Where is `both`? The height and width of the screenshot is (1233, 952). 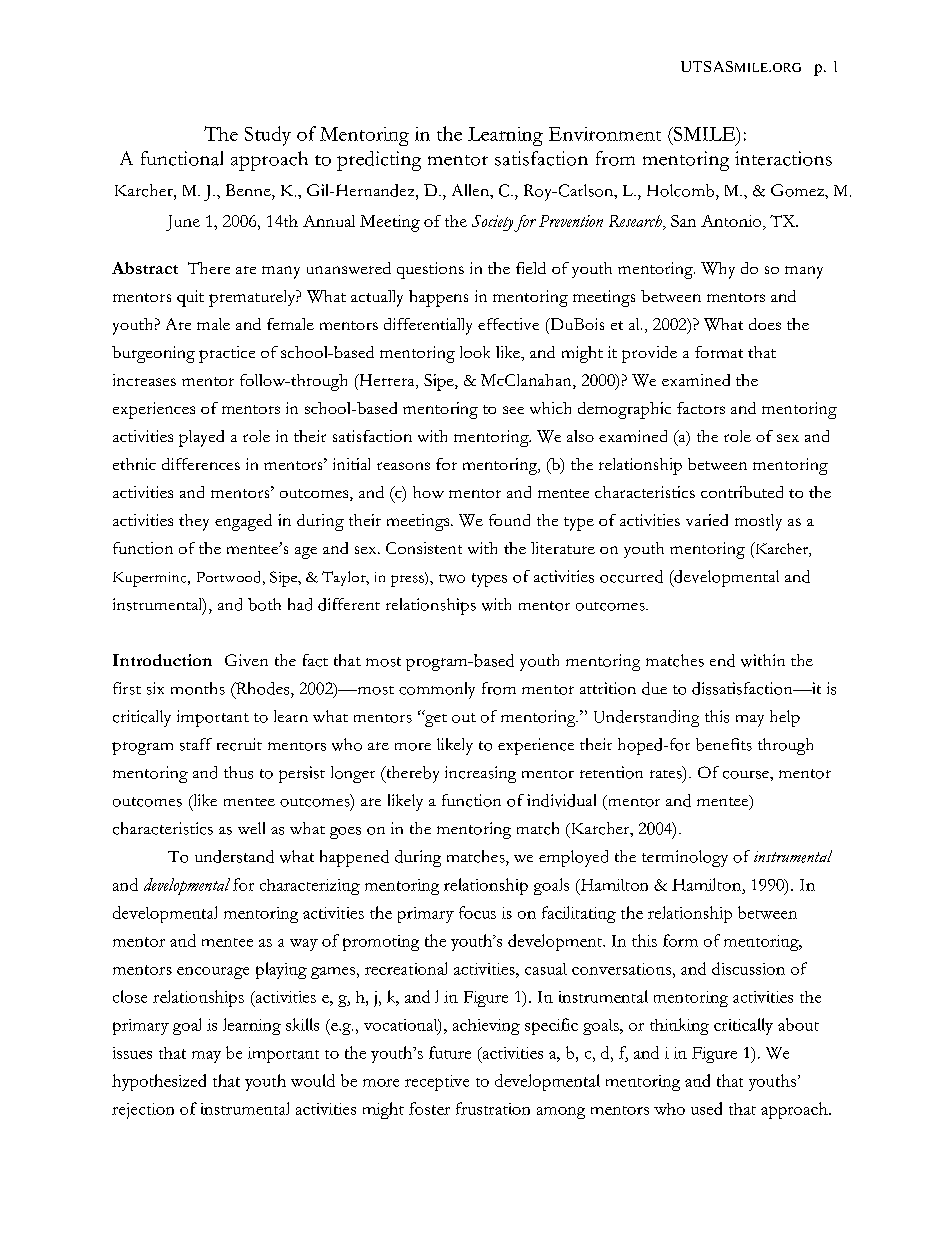 both is located at coordinates (264, 604).
